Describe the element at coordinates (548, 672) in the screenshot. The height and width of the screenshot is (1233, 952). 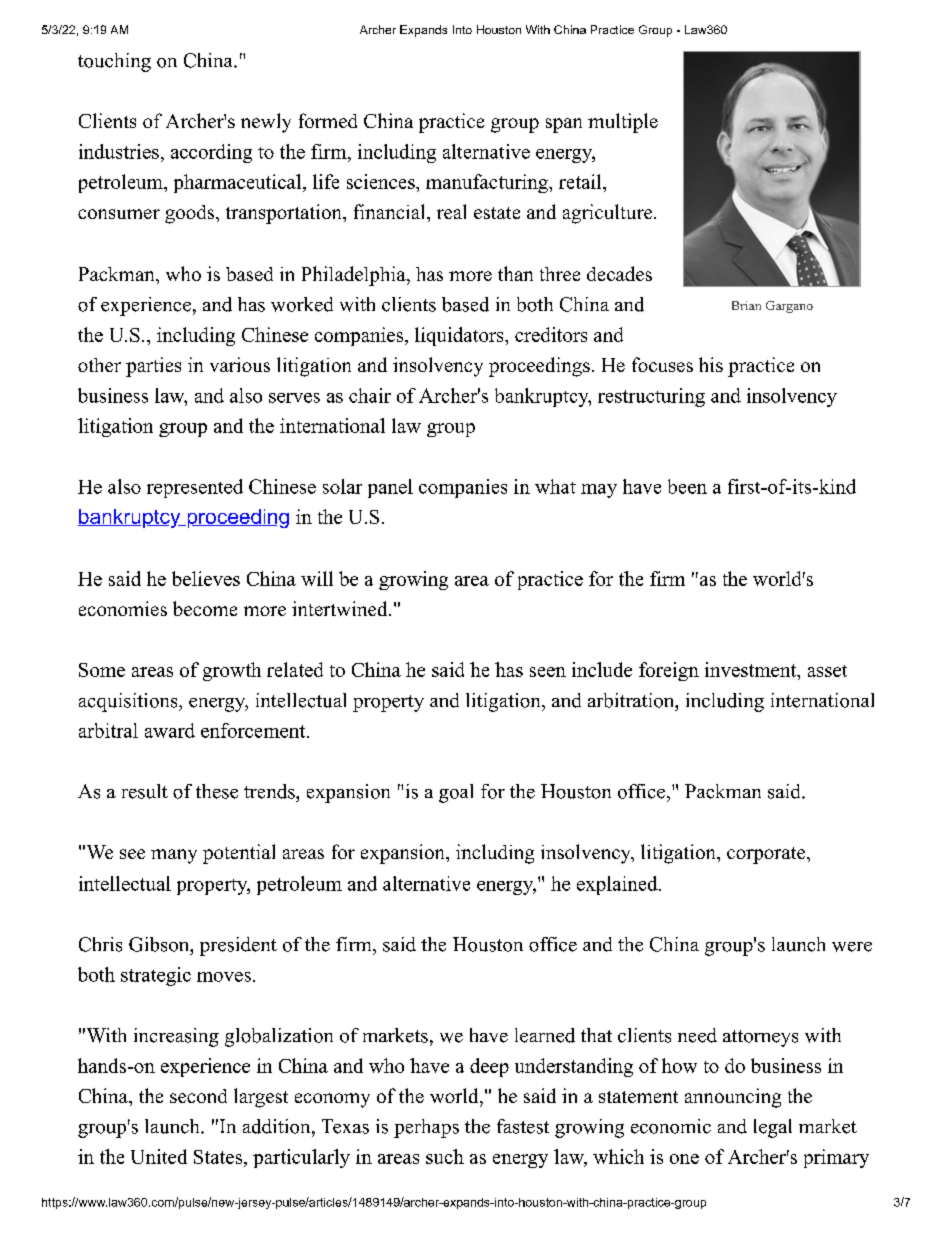
I see `seen` at that location.
